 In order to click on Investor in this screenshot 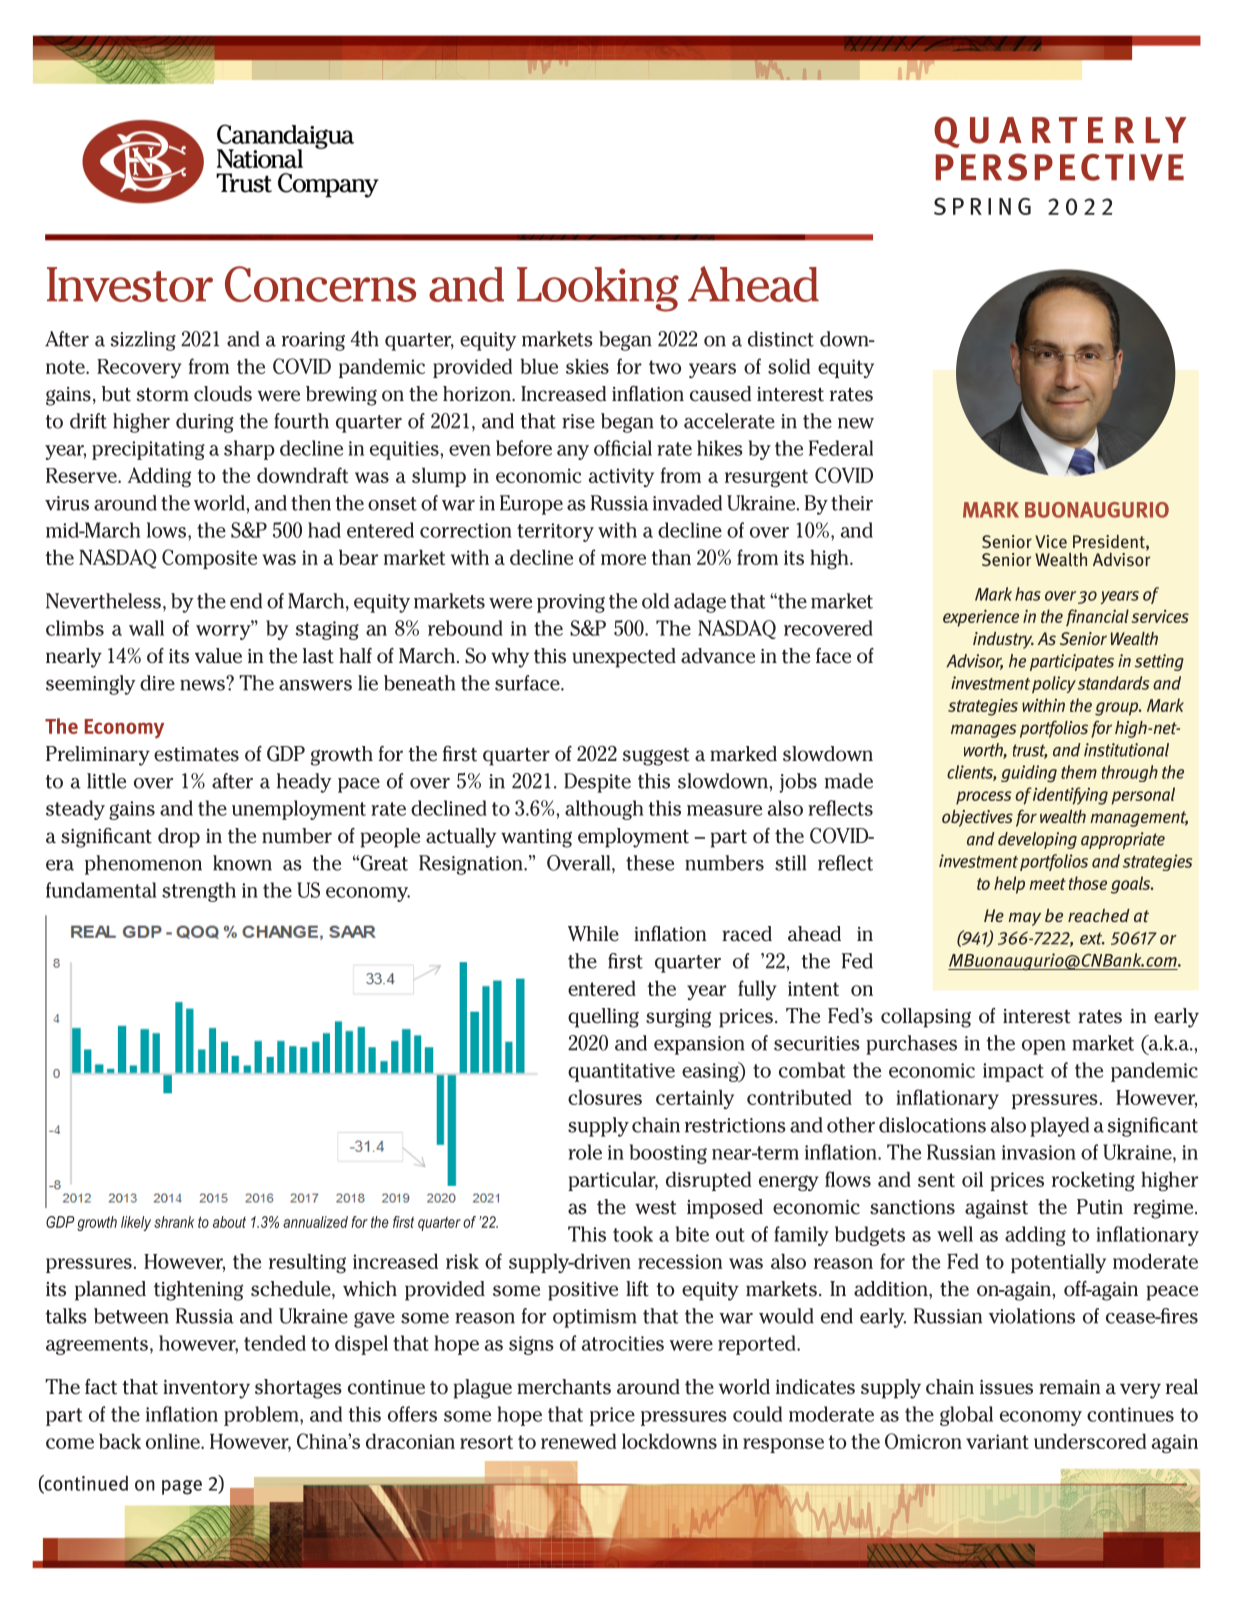, I will do `click(130, 284)`.
